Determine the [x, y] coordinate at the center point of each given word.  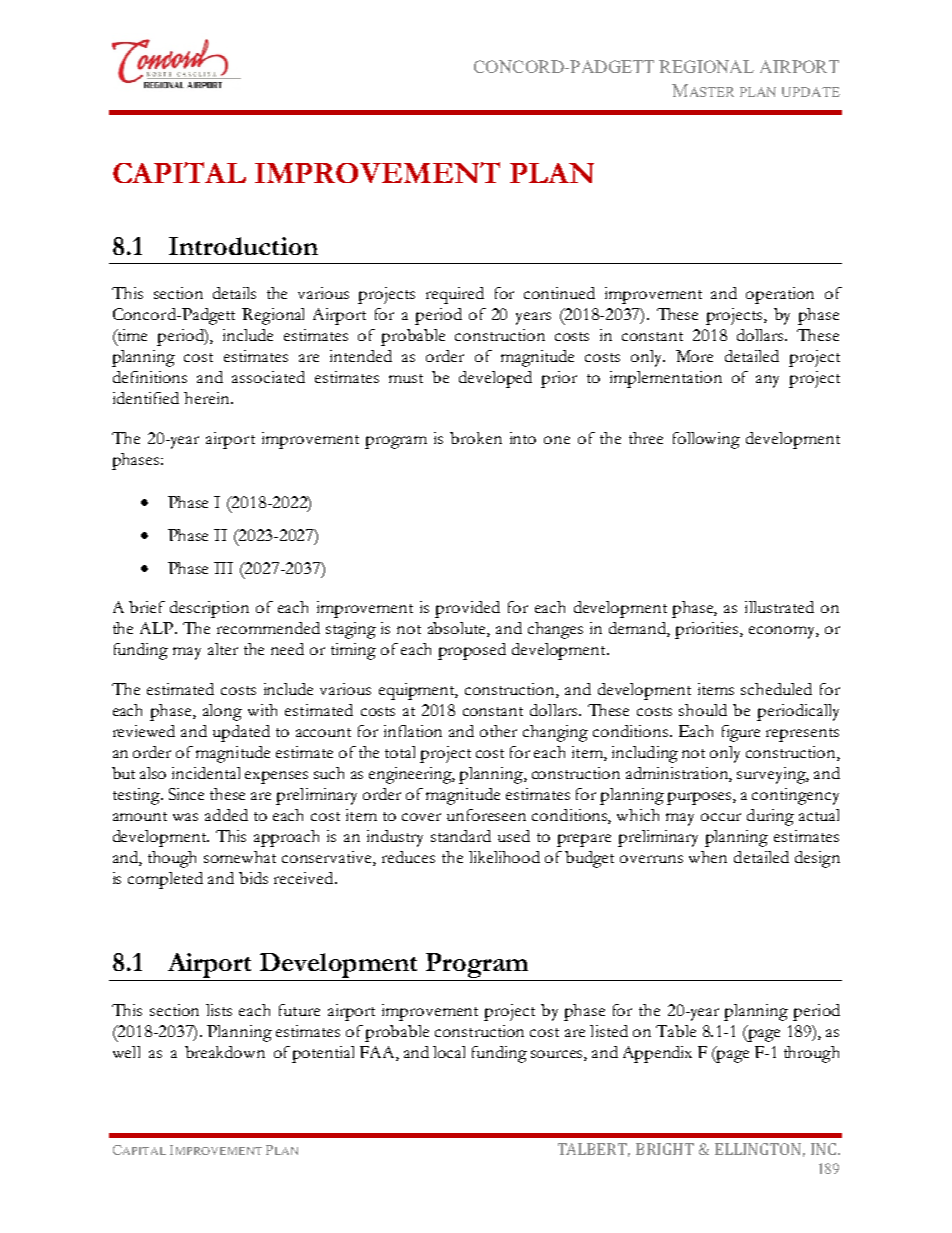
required [455, 295]
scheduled [776, 689]
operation [780, 295]
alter [223, 649]
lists [219, 1010]
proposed [472, 651]
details [234, 293]
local [449, 1052]
